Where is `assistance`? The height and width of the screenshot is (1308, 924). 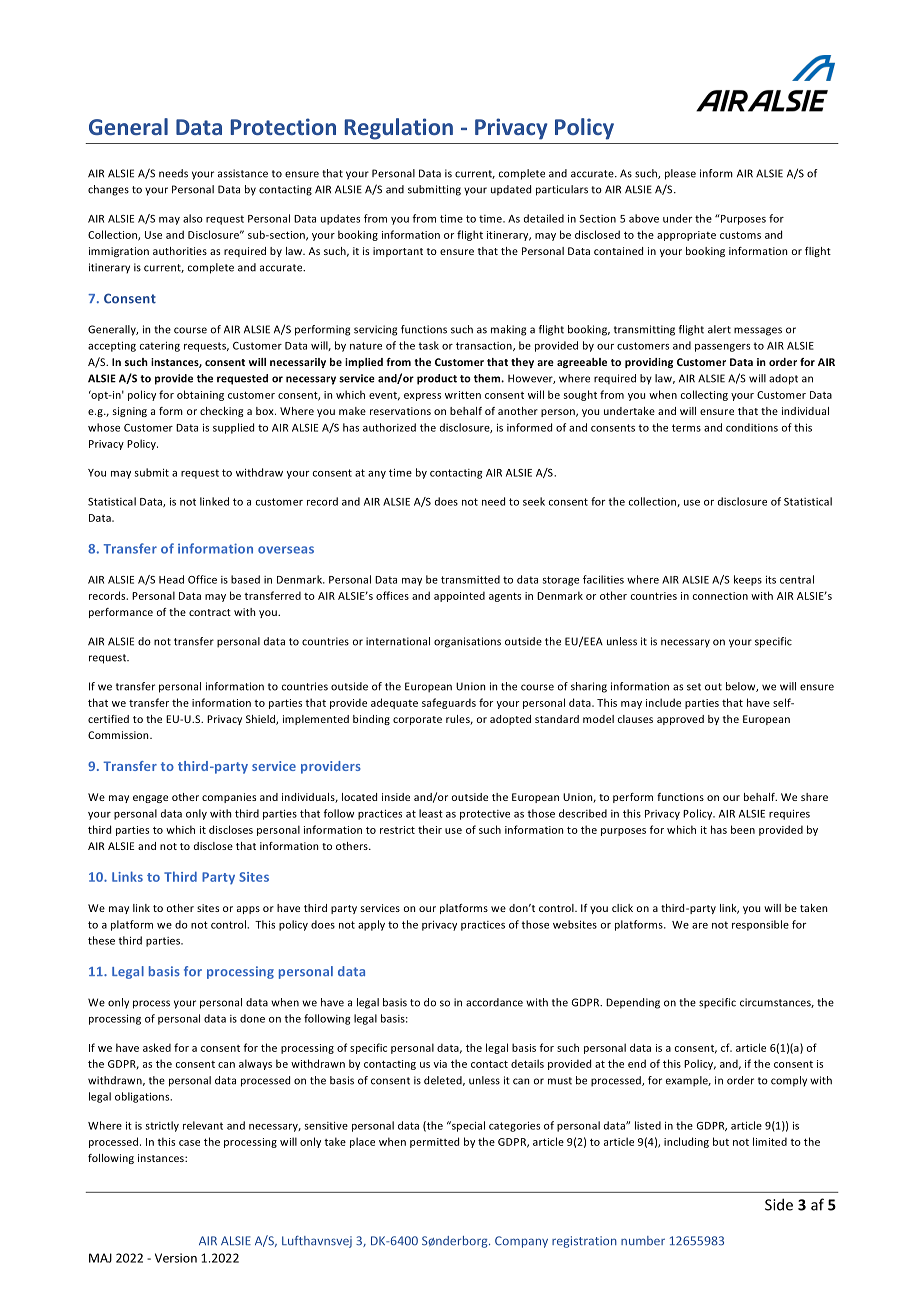
assistance is located at coordinates (243, 173).
